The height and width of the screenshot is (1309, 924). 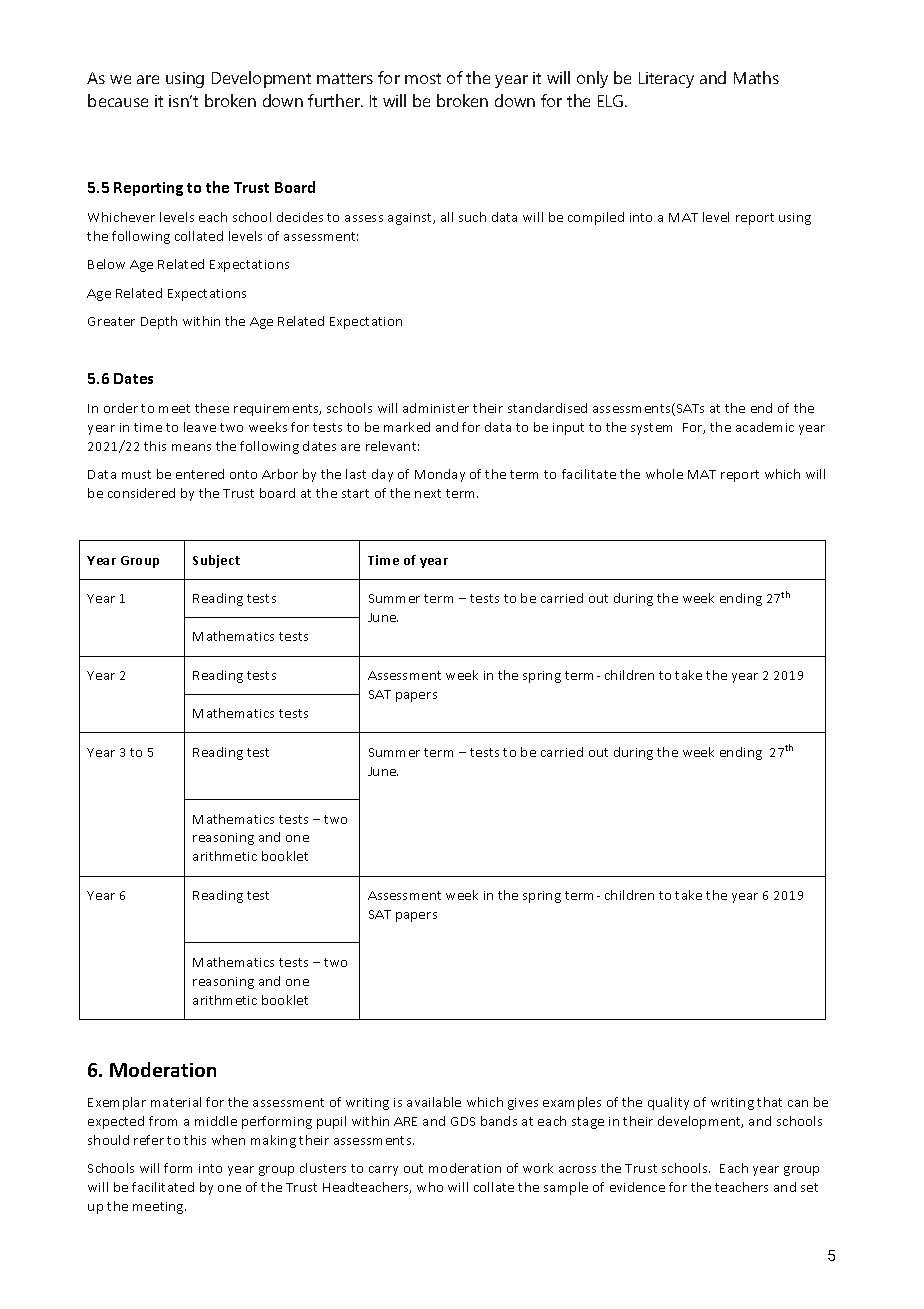 What do you see at coordinates (664, 474) in the screenshot?
I see `whole` at bounding box center [664, 474].
